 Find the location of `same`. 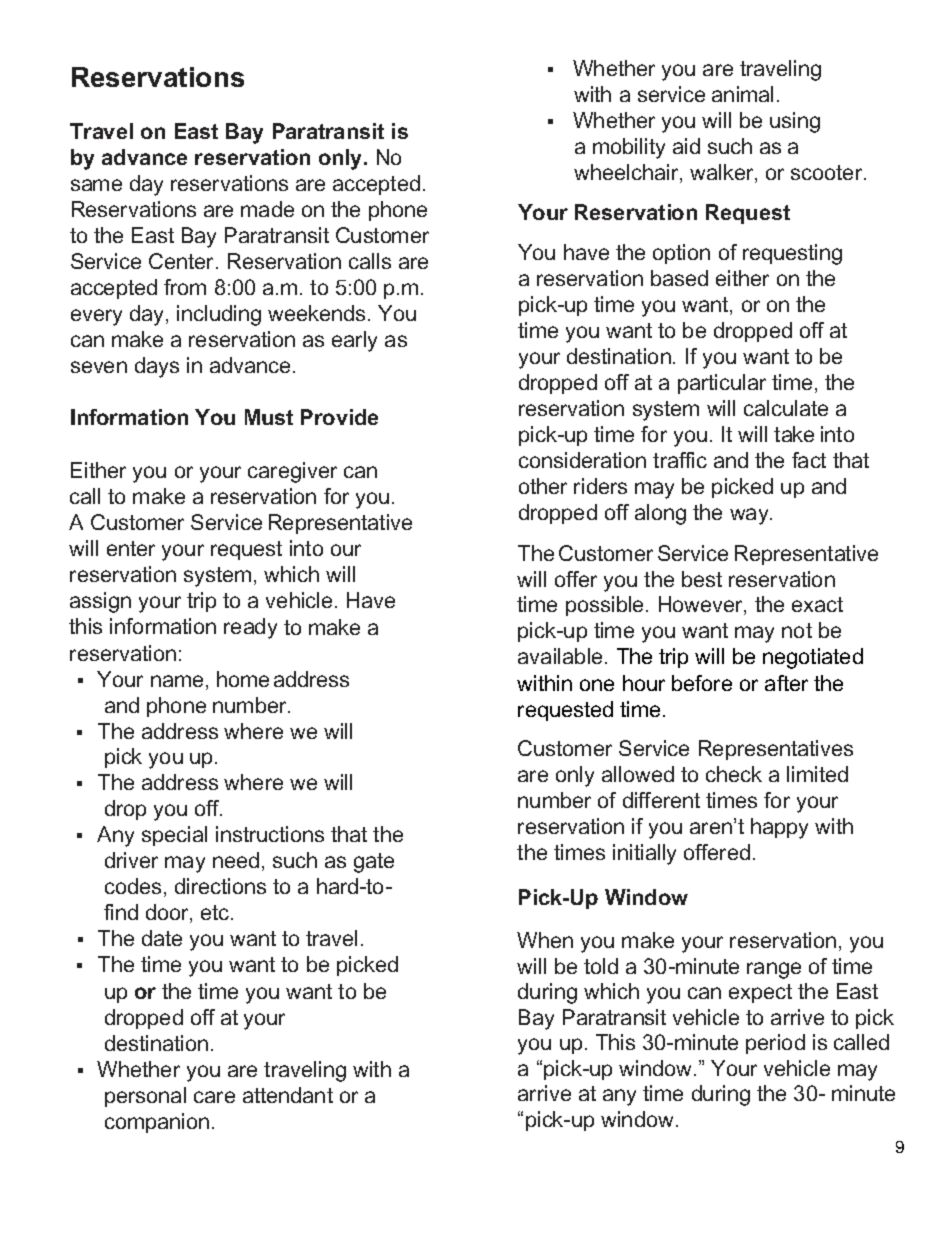

same is located at coordinates (96, 185).
